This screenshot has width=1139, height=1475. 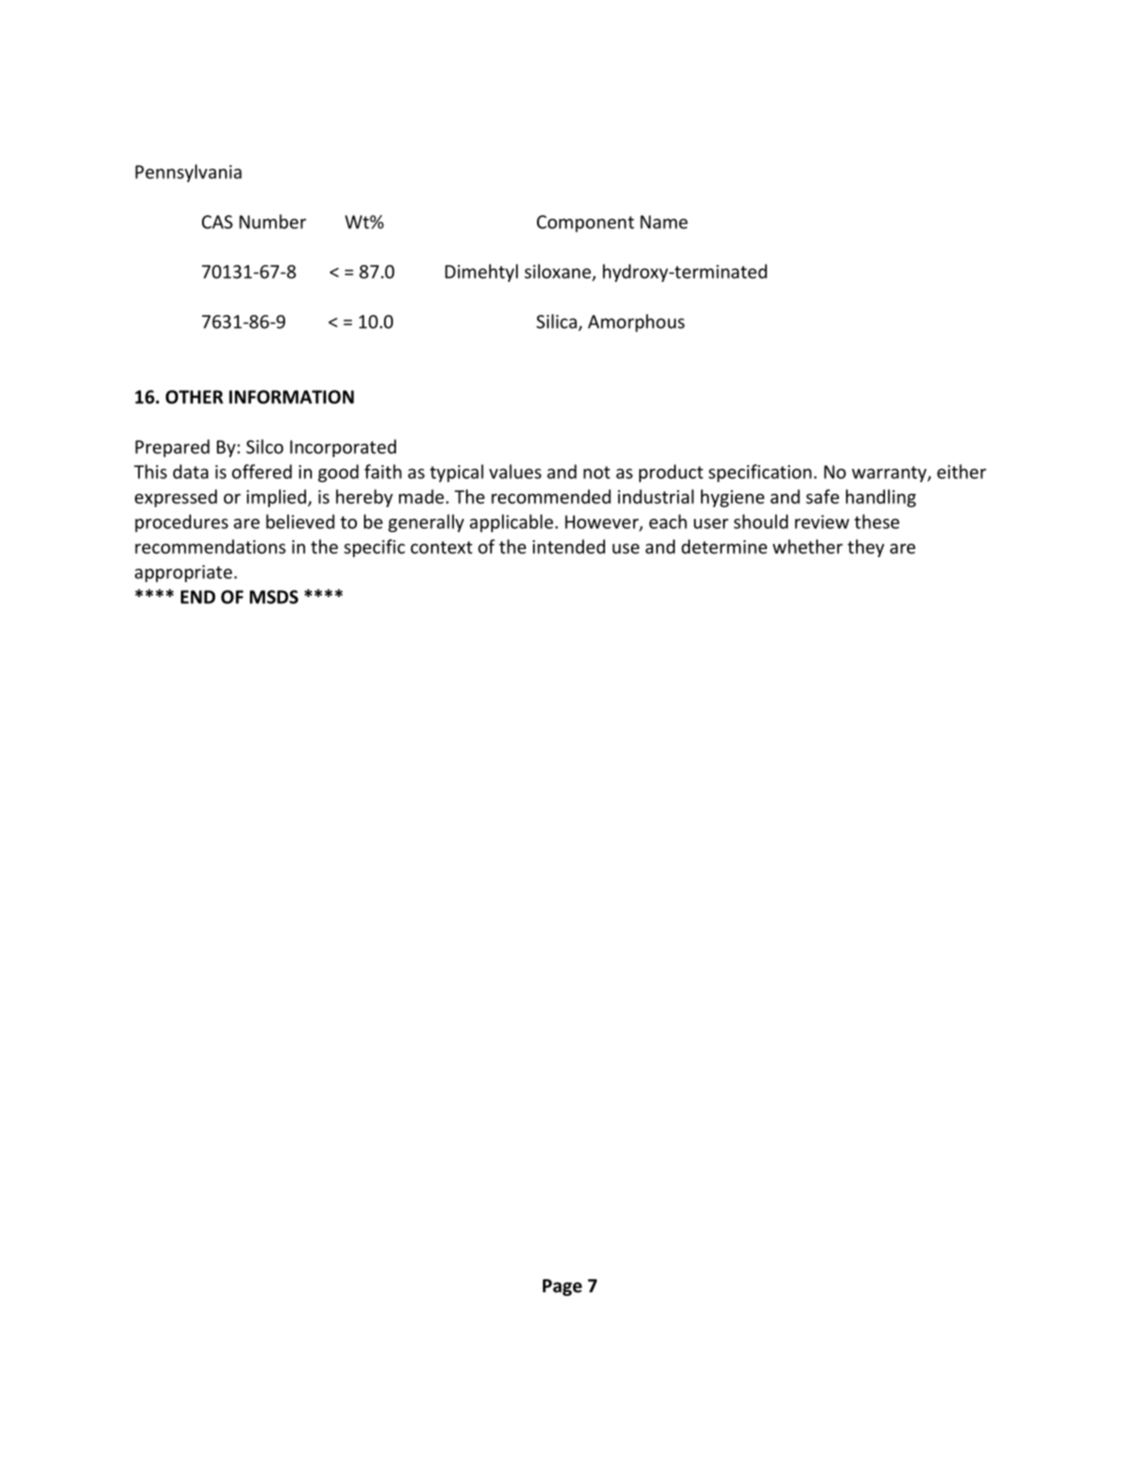 What do you see at coordinates (808, 546) in the screenshot?
I see `whether` at bounding box center [808, 546].
